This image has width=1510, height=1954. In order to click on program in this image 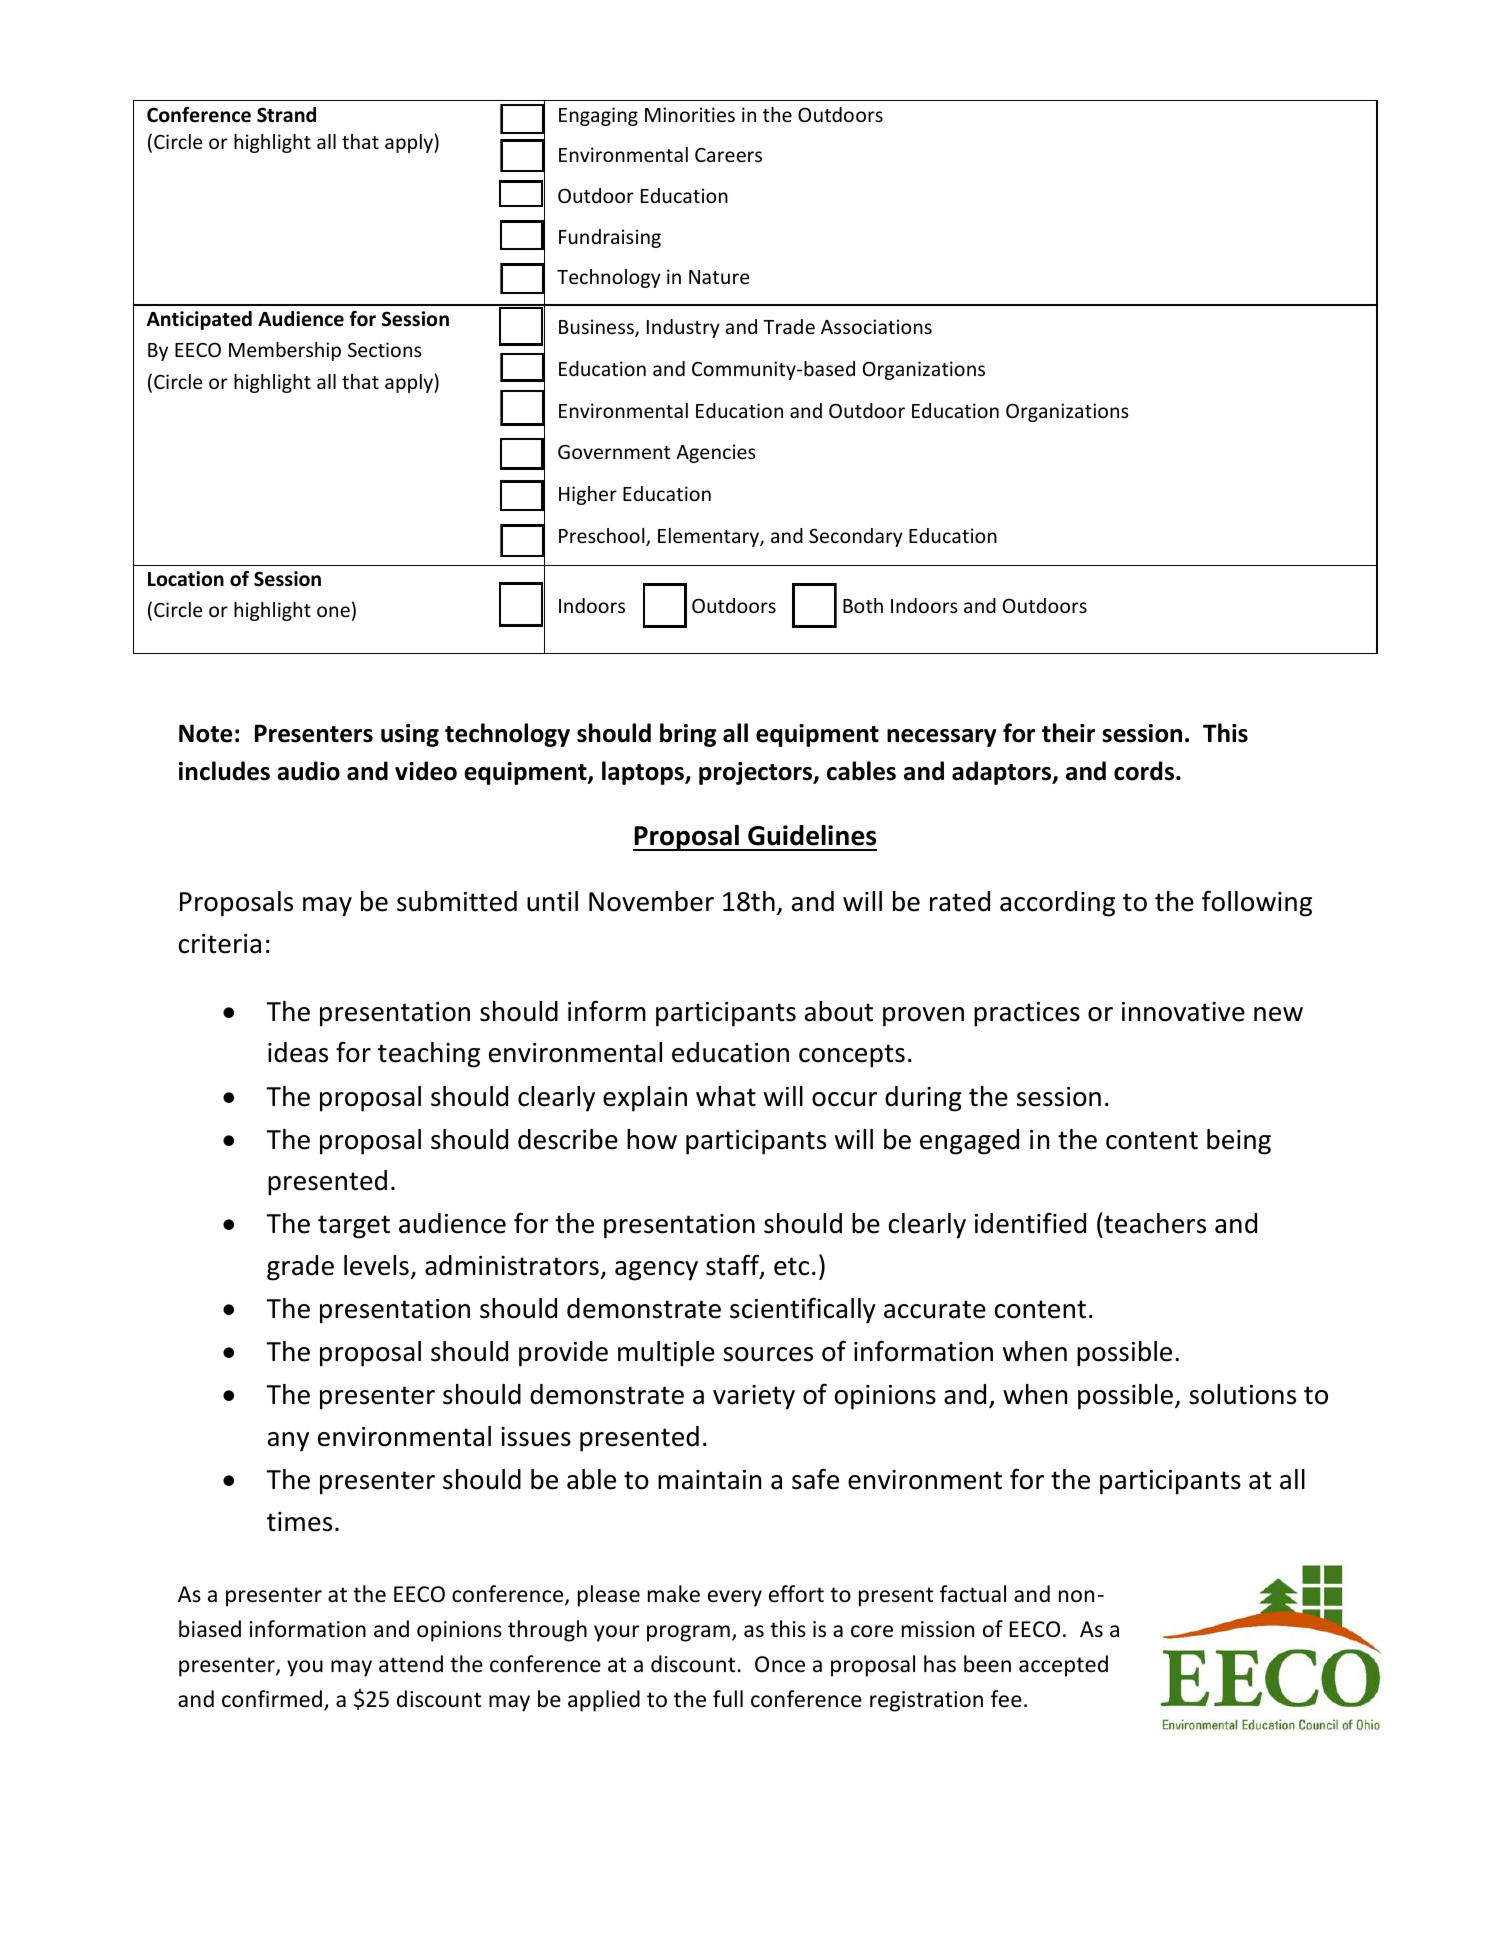, I will do `click(688, 1633)`.
